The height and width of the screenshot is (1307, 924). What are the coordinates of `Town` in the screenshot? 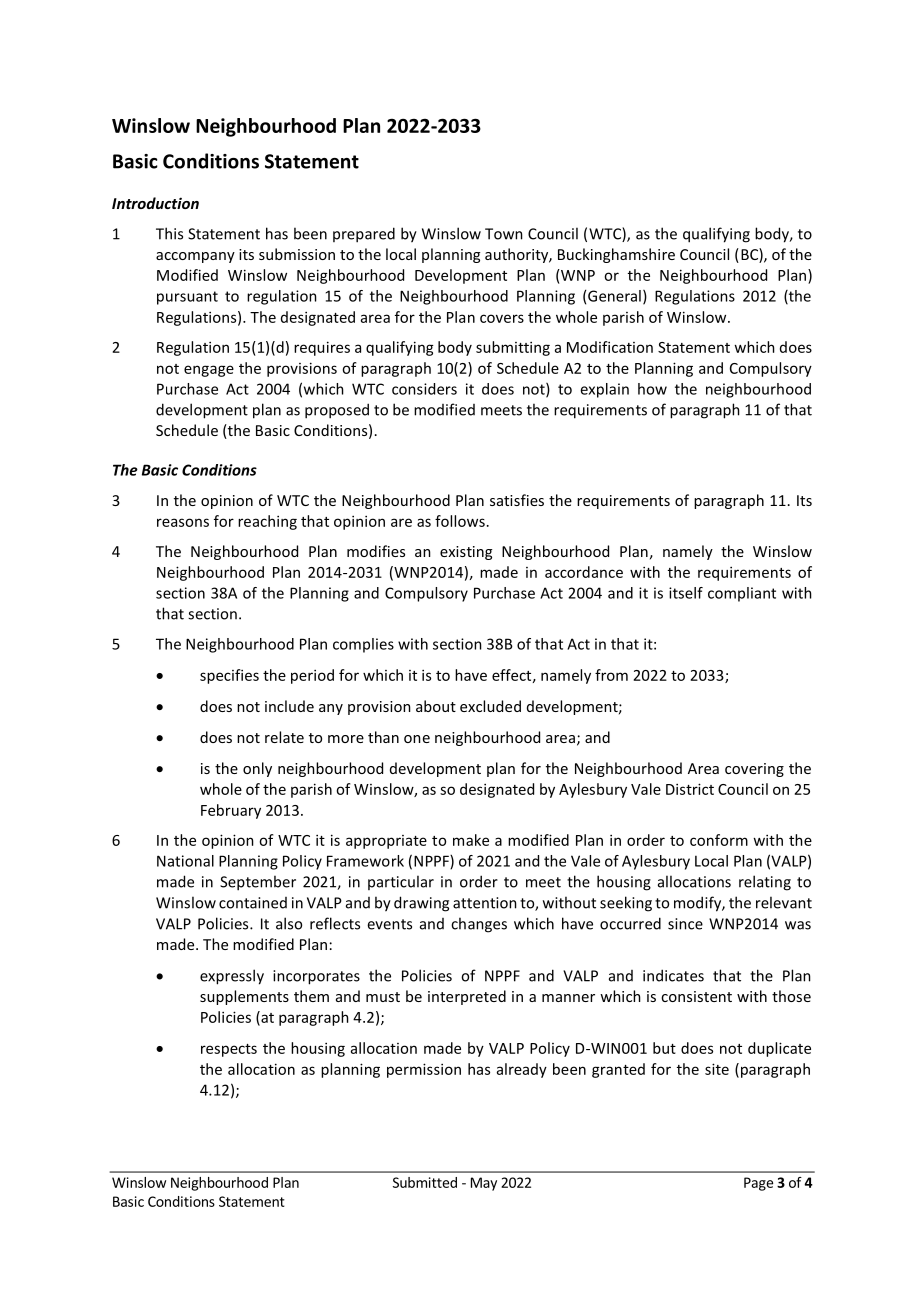 It's located at (504, 234).
